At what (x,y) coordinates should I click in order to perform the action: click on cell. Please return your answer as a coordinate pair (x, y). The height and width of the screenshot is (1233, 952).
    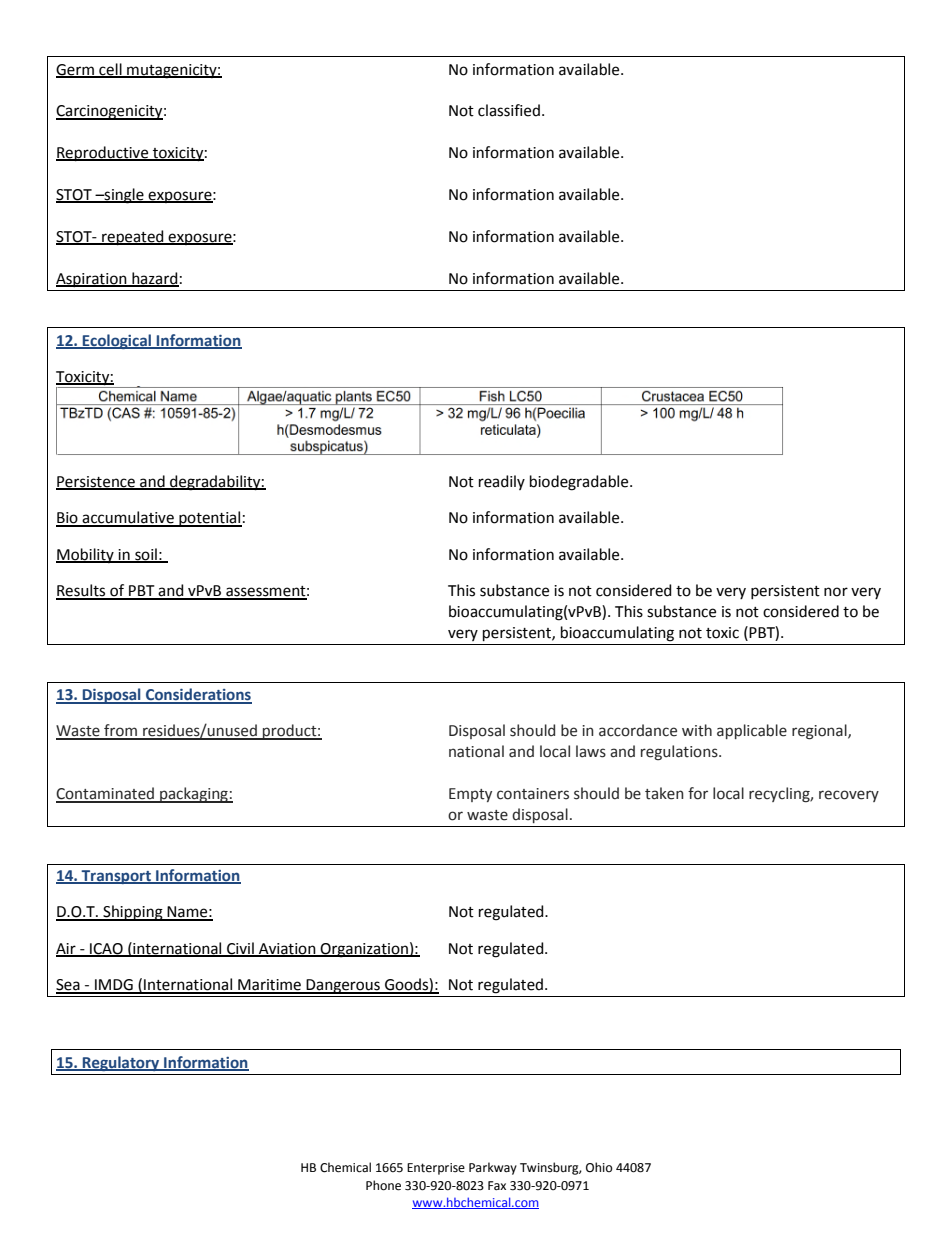
    Looking at the image, I should click on (110, 70).
